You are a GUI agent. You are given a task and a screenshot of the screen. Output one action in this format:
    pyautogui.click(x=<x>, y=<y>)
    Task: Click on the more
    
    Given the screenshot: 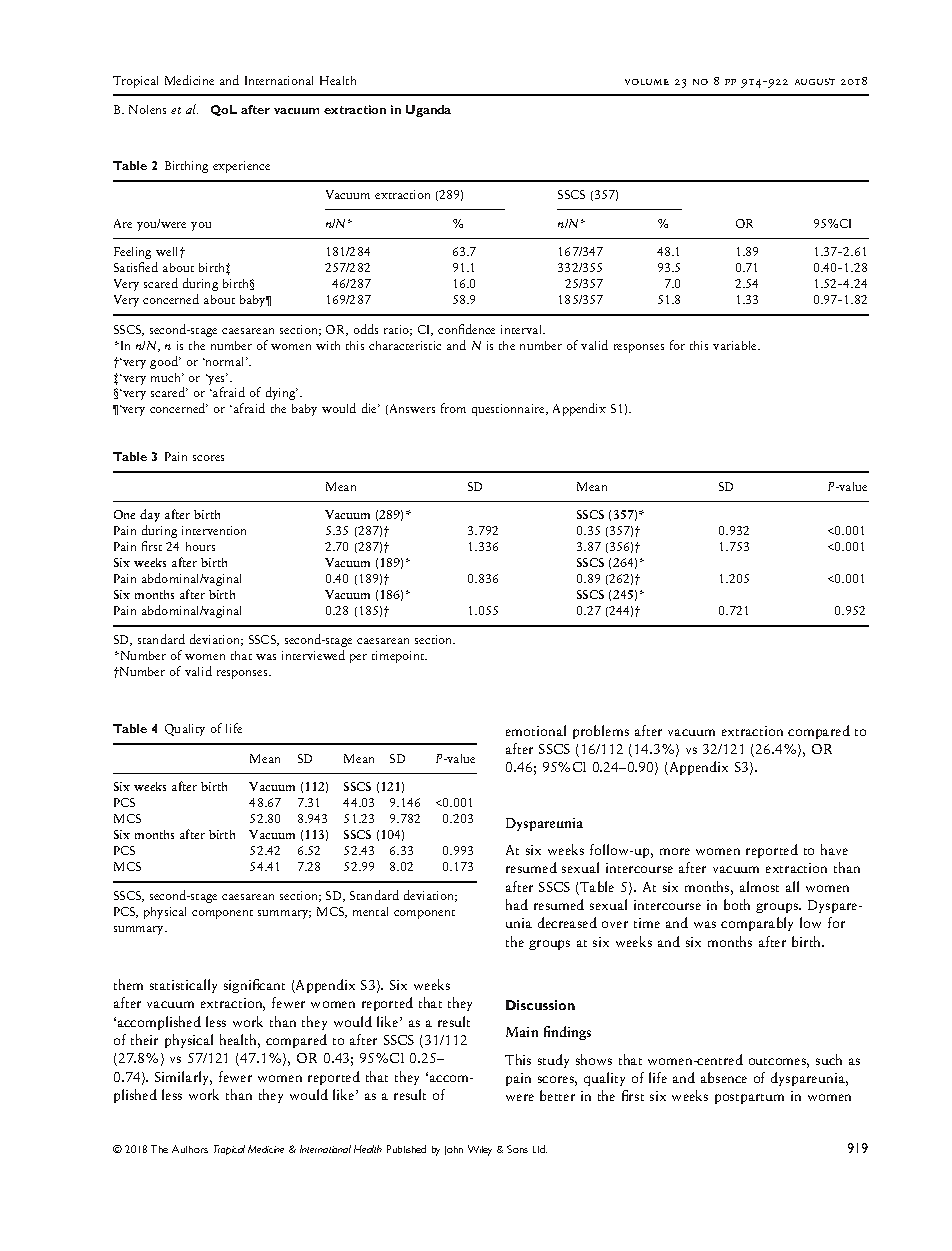 What is the action you would take?
    pyautogui.click(x=675, y=851)
